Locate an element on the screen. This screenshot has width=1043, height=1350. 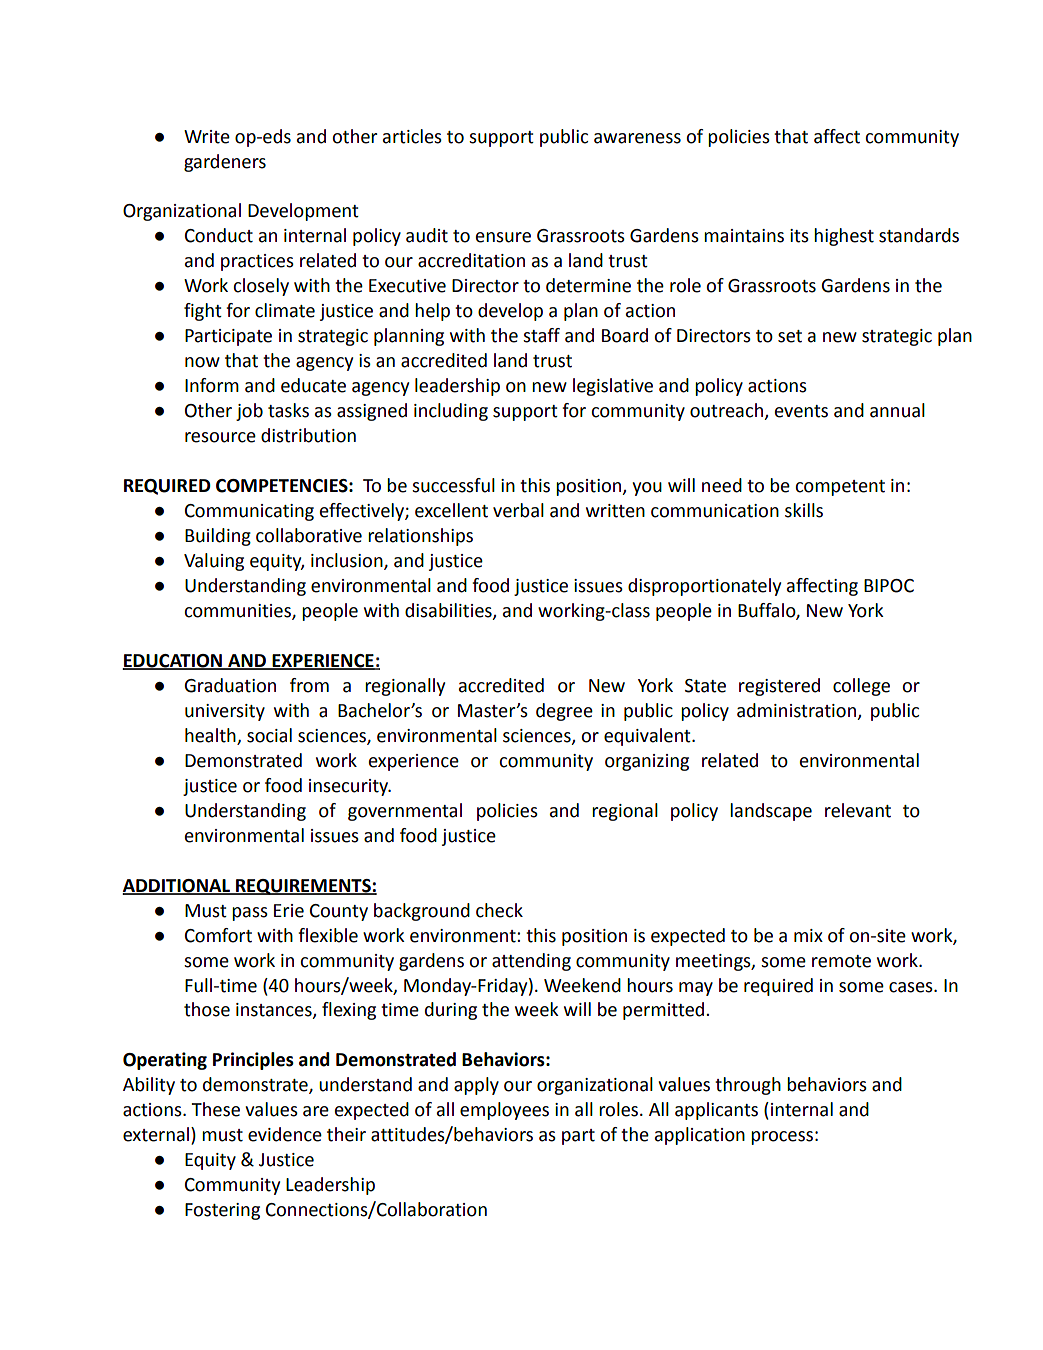
degree is located at coordinates (564, 712).
